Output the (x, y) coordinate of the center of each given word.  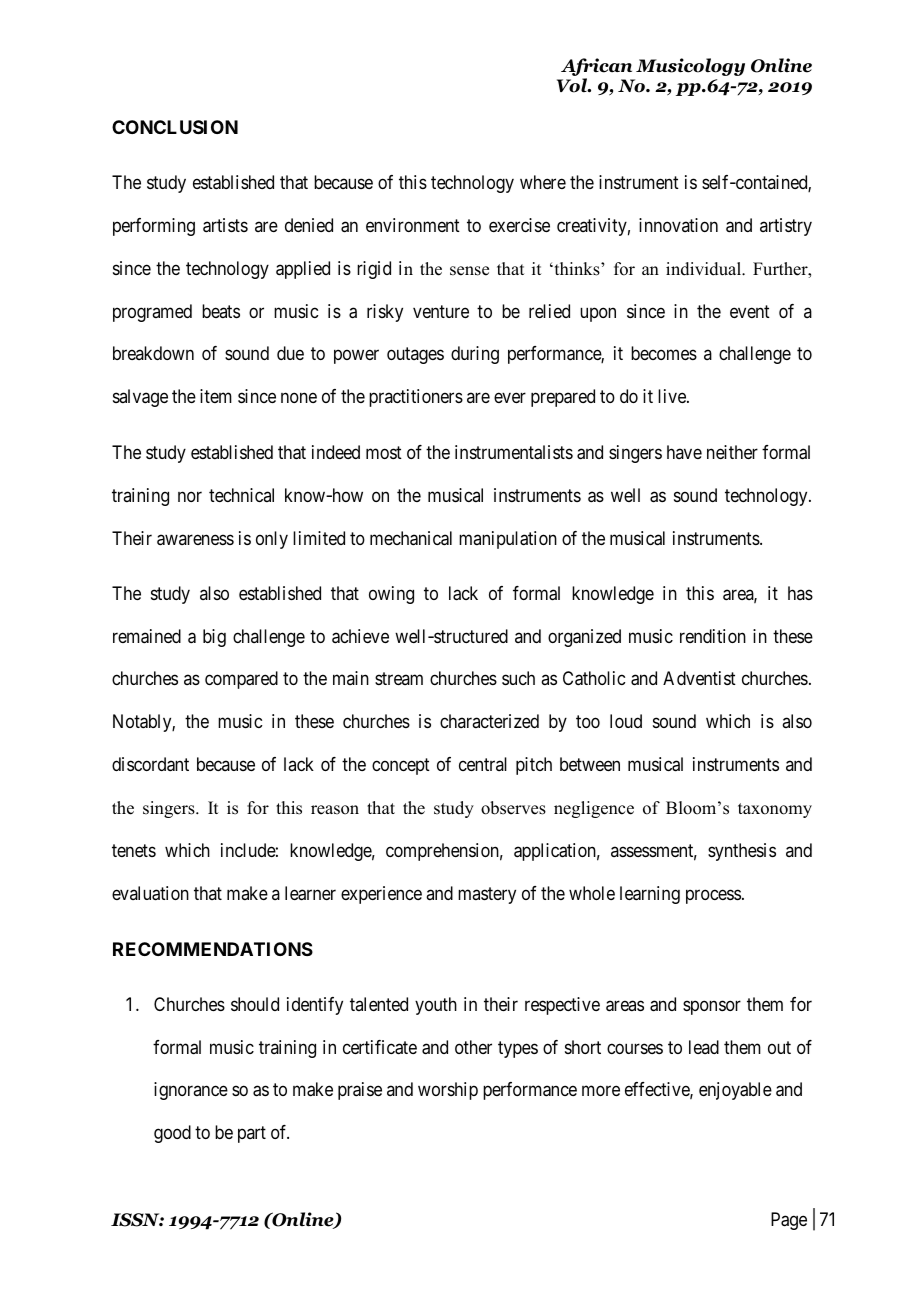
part (252, 1135)
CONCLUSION (175, 127)
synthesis (742, 852)
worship (448, 1091)
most (384, 452)
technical (241, 495)
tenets (134, 850)
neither (732, 452)
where (543, 182)
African (596, 67)
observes (513, 808)
